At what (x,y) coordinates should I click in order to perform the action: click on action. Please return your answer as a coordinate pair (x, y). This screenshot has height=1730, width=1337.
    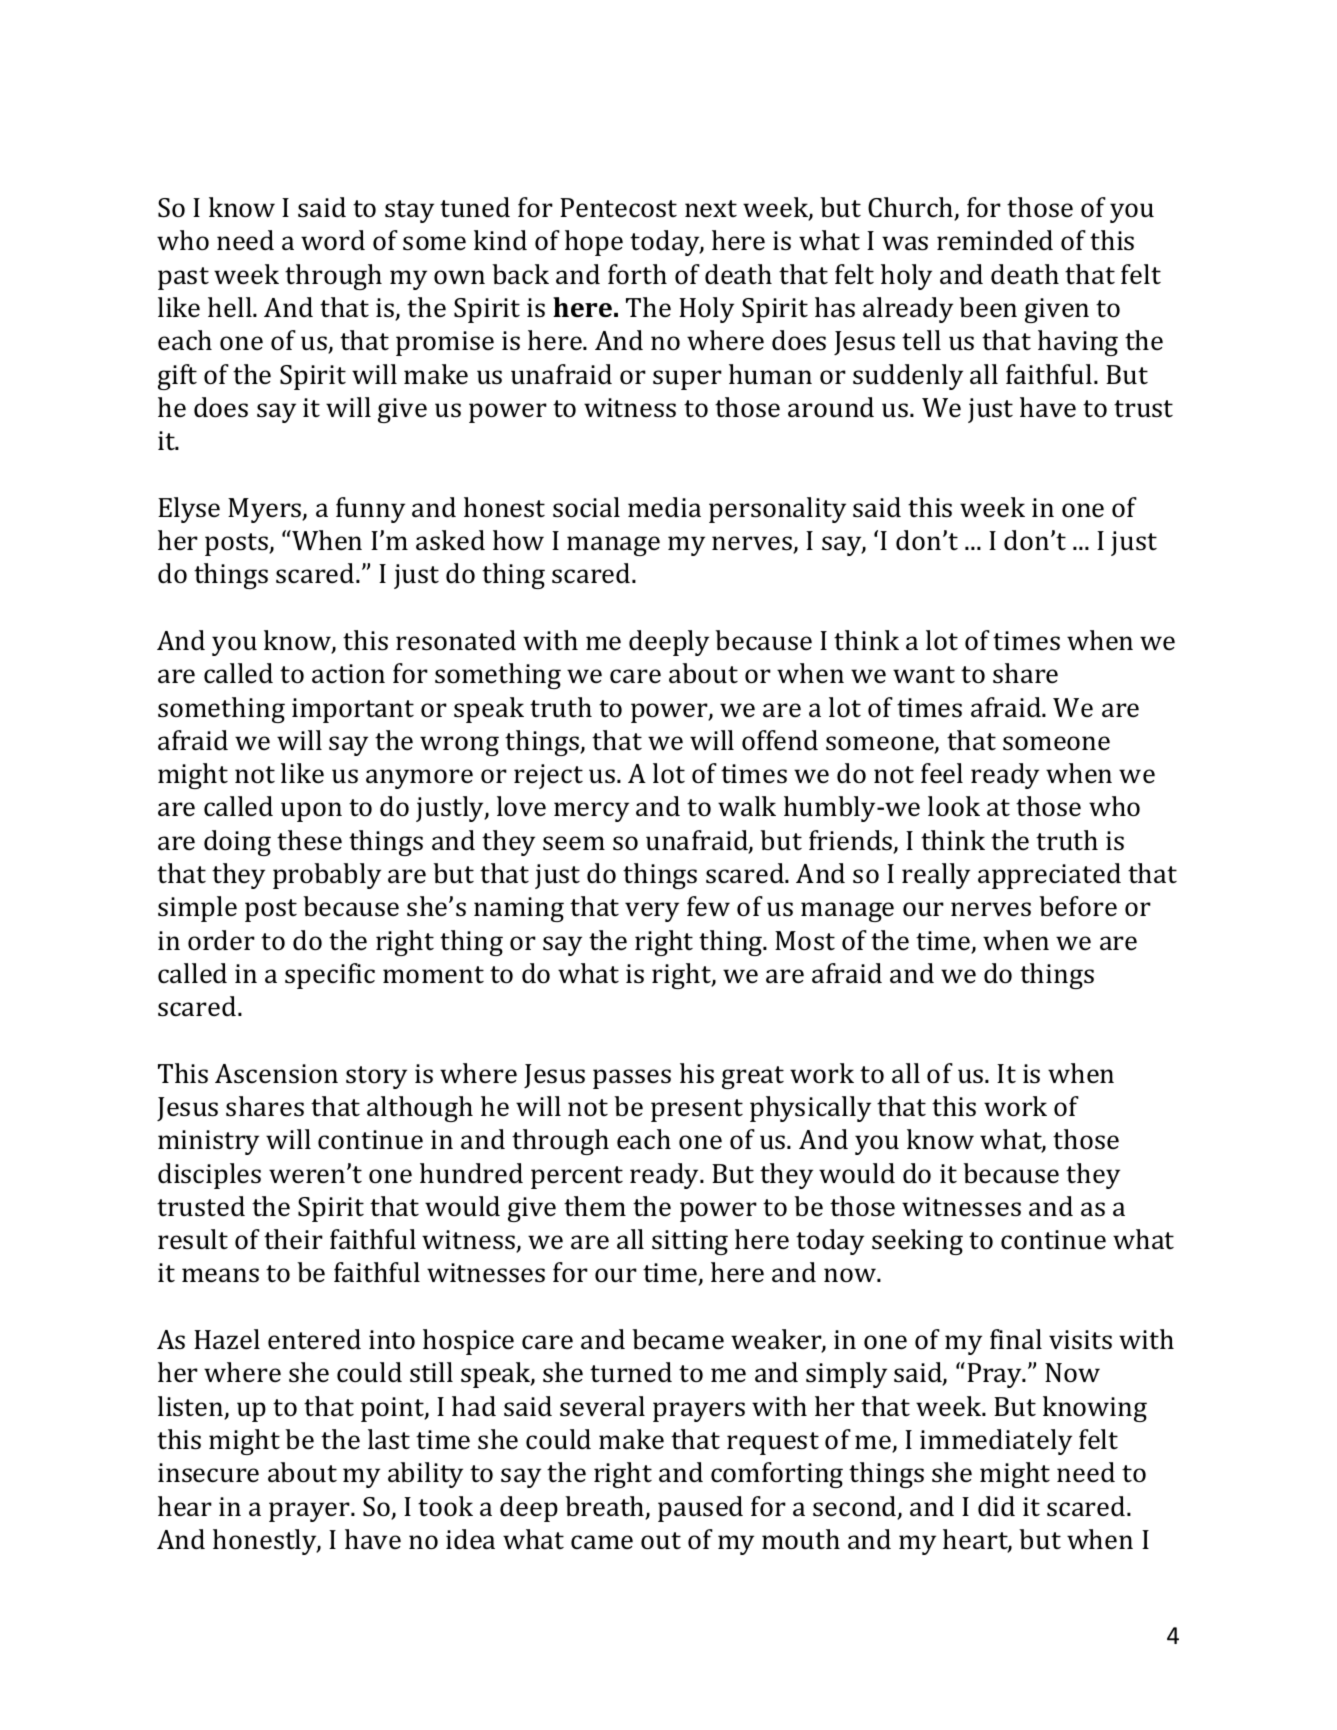
    Looking at the image, I should click on (348, 673).
